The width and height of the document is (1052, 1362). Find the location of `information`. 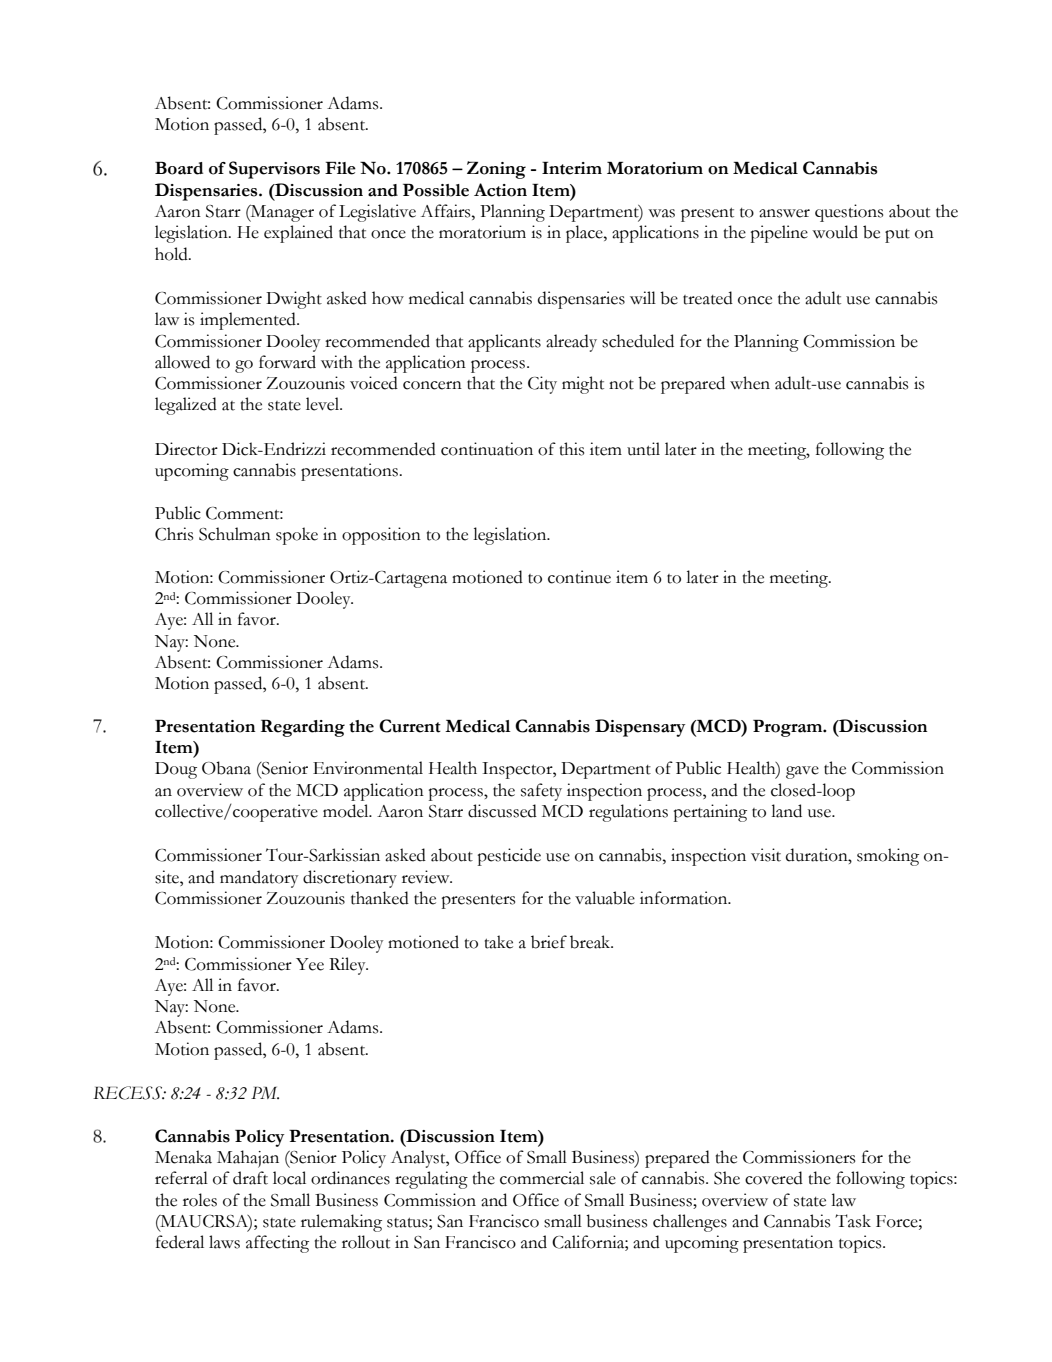

information is located at coordinates (685, 898).
